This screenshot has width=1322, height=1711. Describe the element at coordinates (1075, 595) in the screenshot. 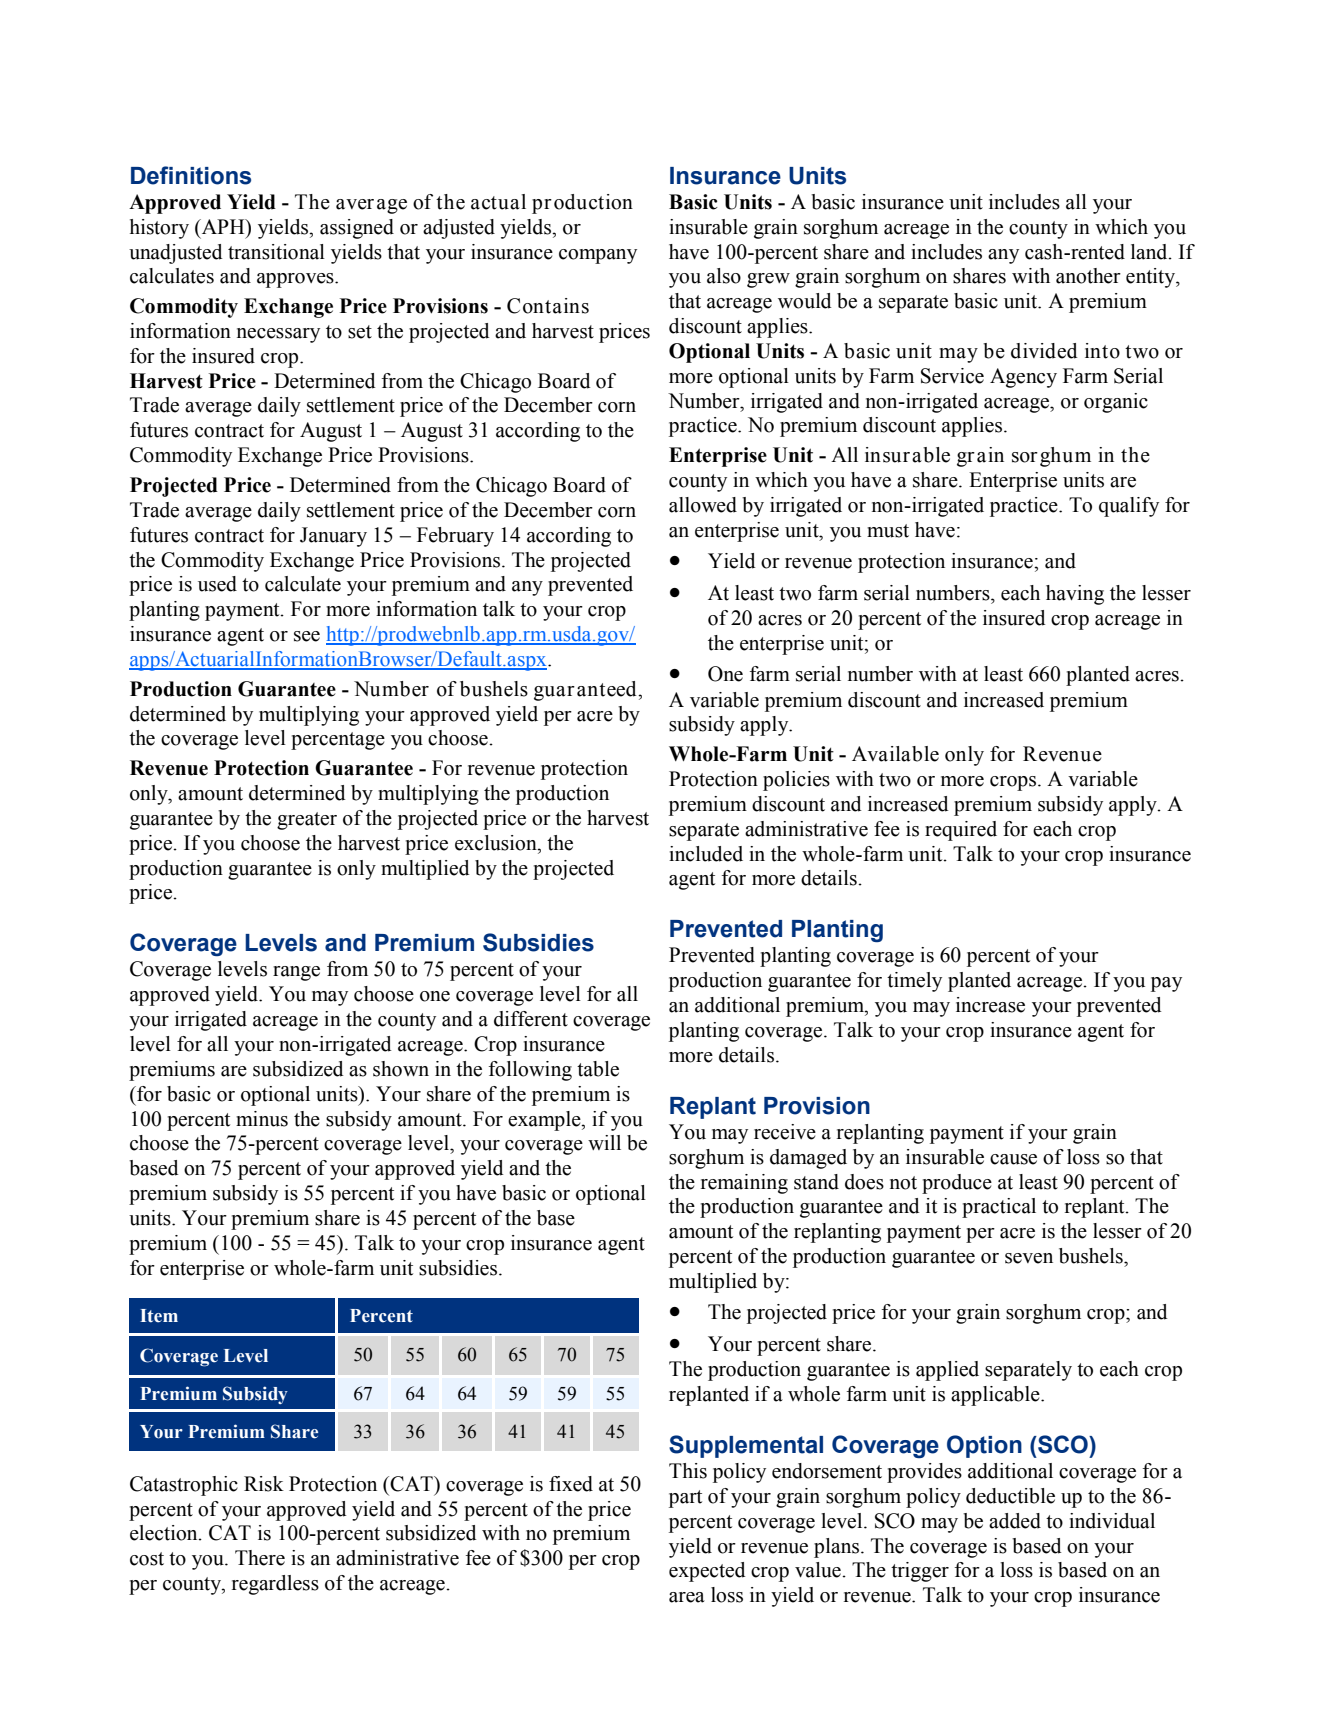

I see `having` at that location.
